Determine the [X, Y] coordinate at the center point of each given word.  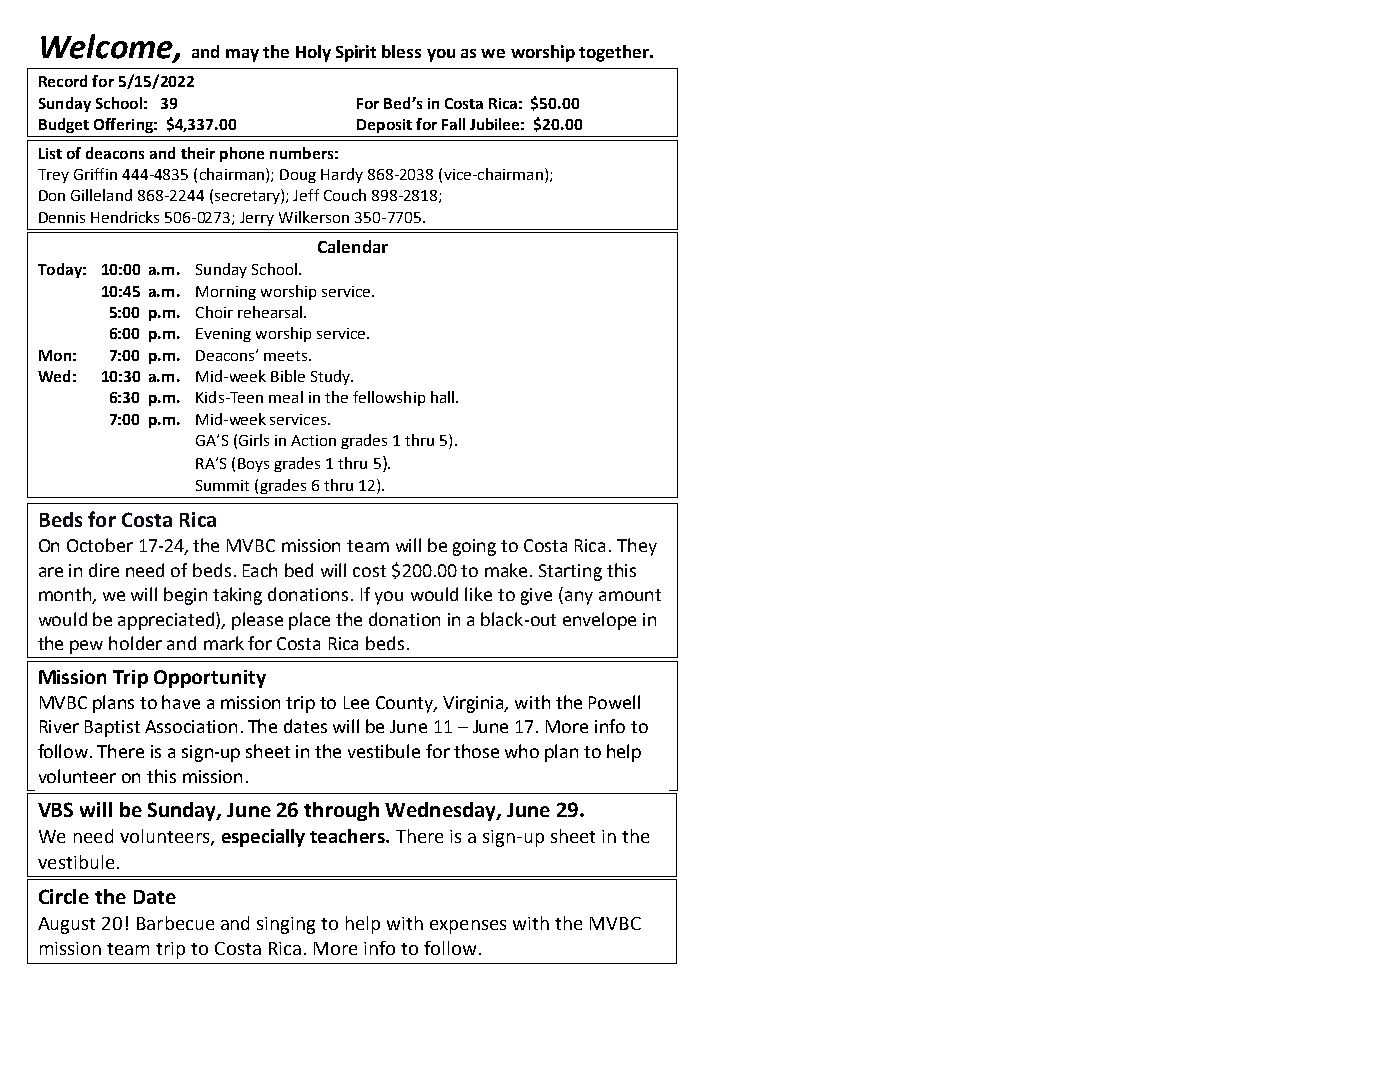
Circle [64, 896]
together [615, 53]
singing [286, 925]
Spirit [356, 53]
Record [63, 81]
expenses [468, 927]
